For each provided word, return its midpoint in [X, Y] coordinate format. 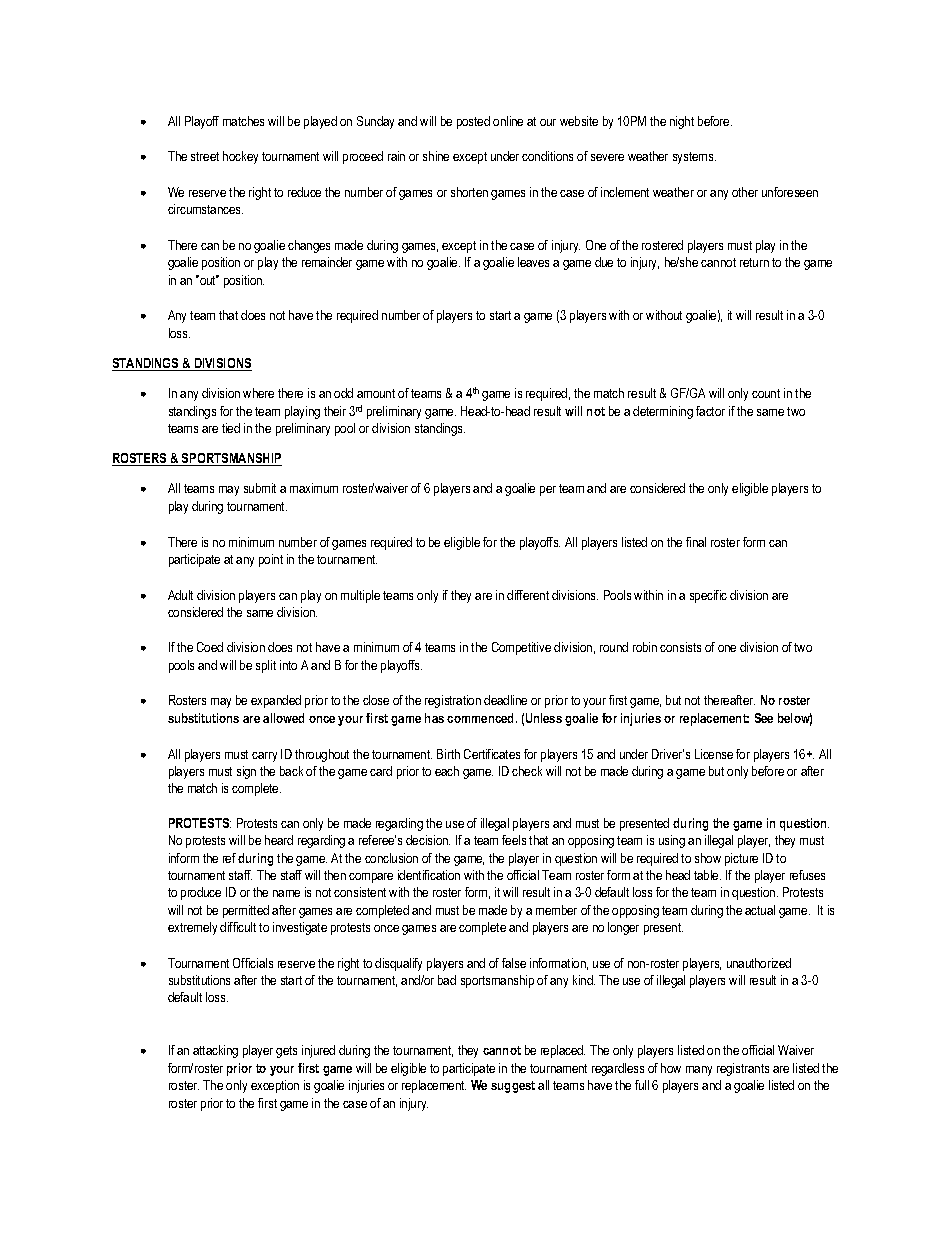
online [508, 121]
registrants [743, 1069]
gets [286, 1052]
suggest [513, 1087]
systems [694, 158]
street [205, 156]
